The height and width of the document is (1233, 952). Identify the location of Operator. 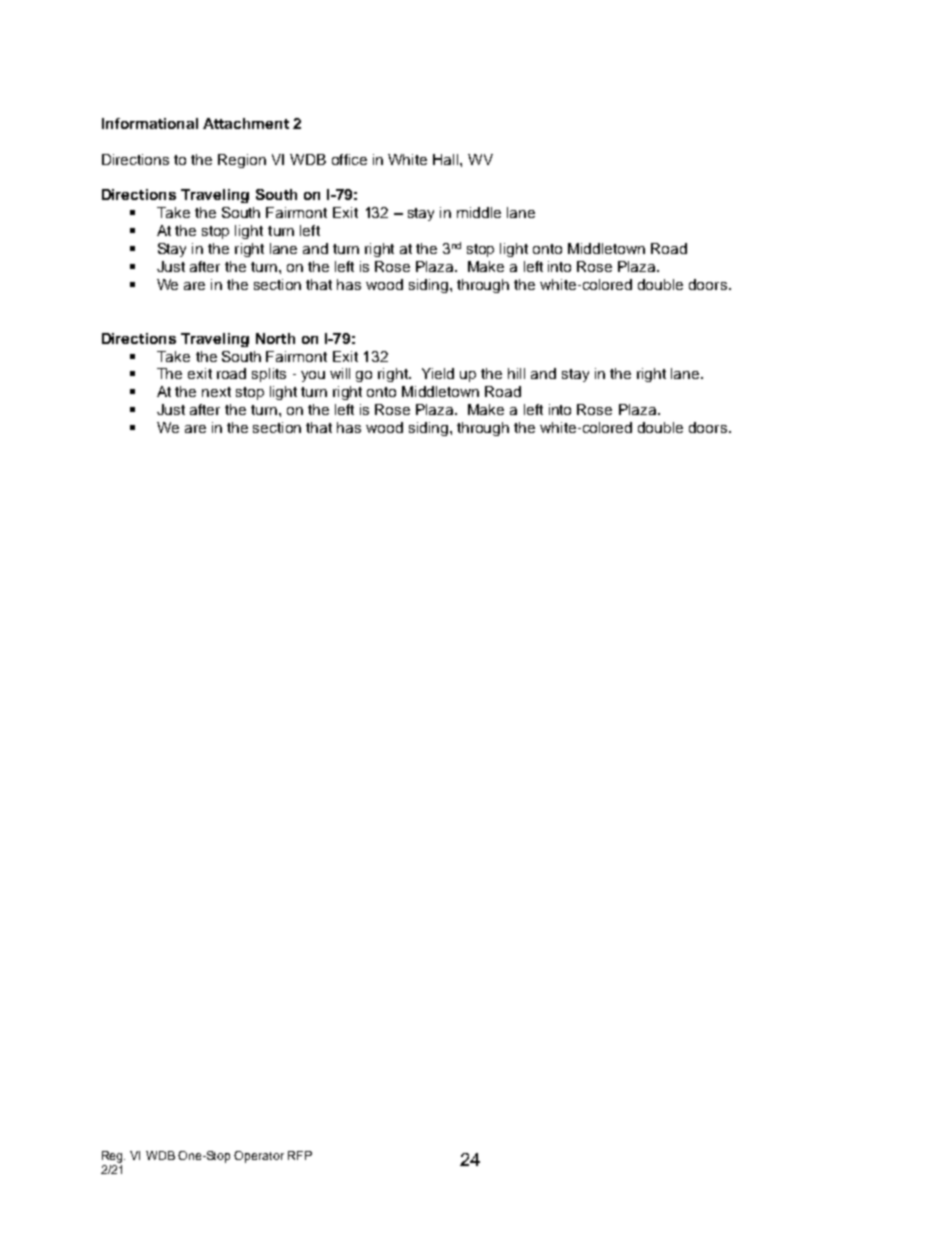
(259, 1157).
